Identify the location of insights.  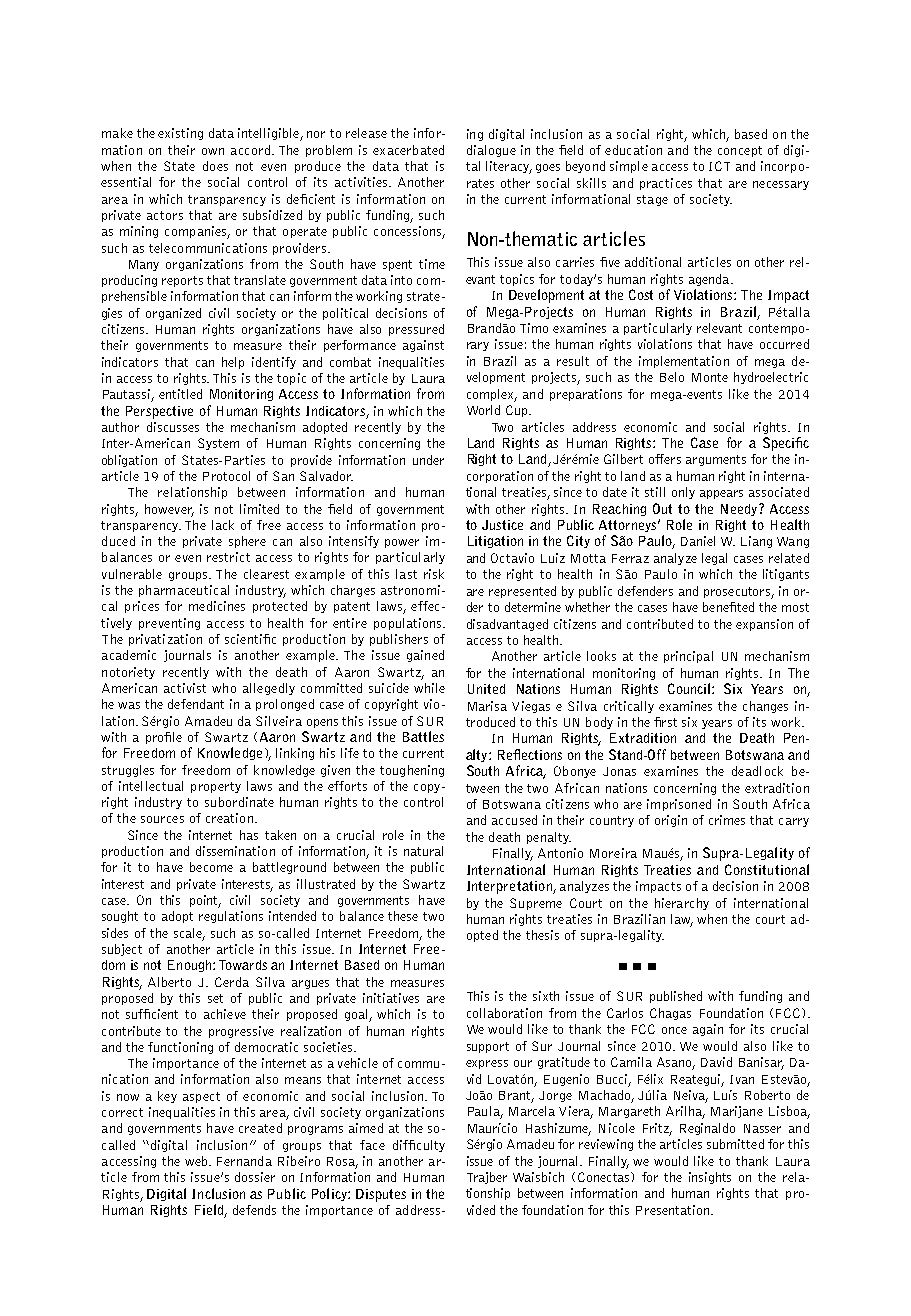
(710, 1178).
